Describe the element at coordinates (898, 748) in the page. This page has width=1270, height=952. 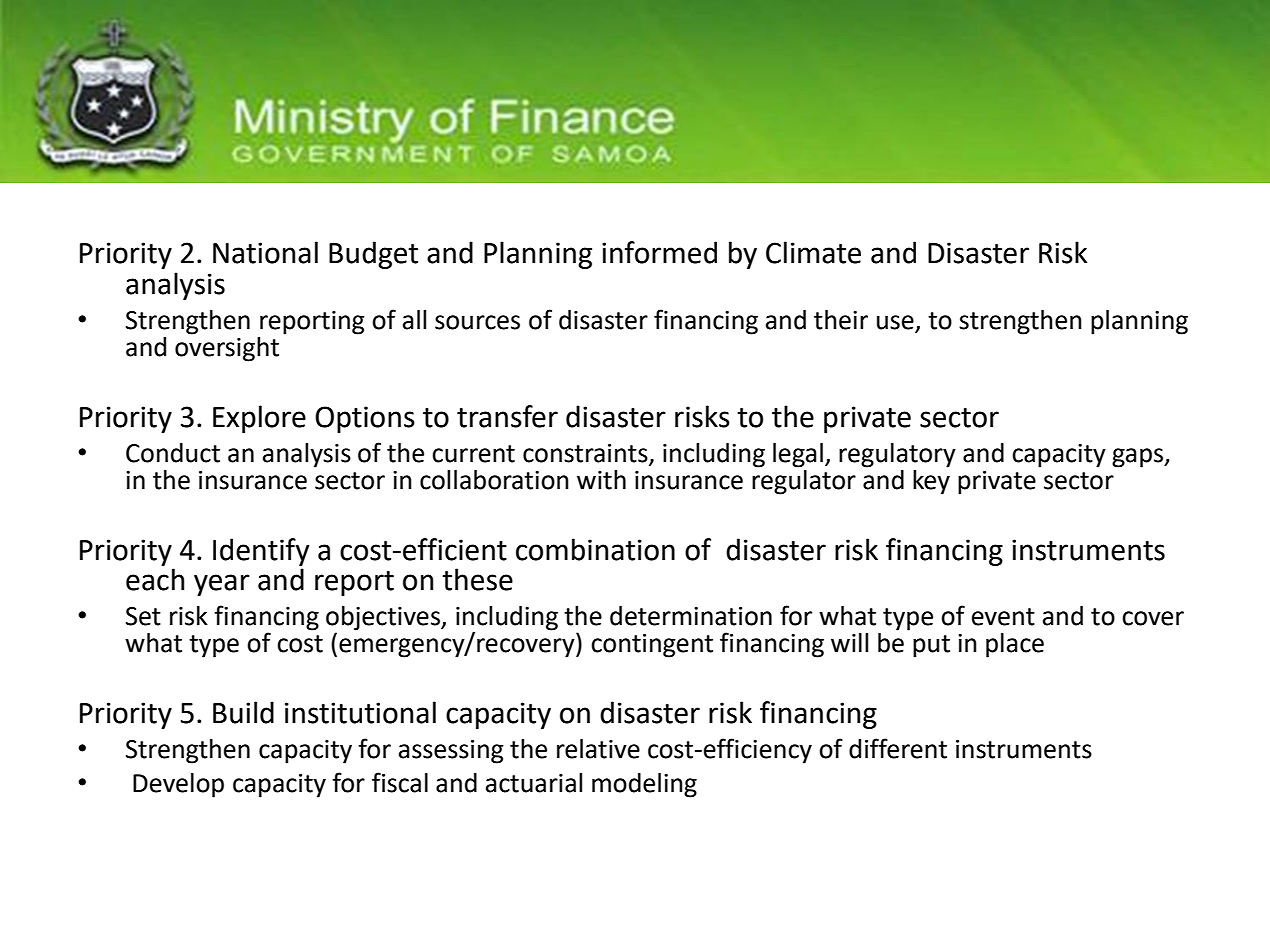
I see `different` at that location.
